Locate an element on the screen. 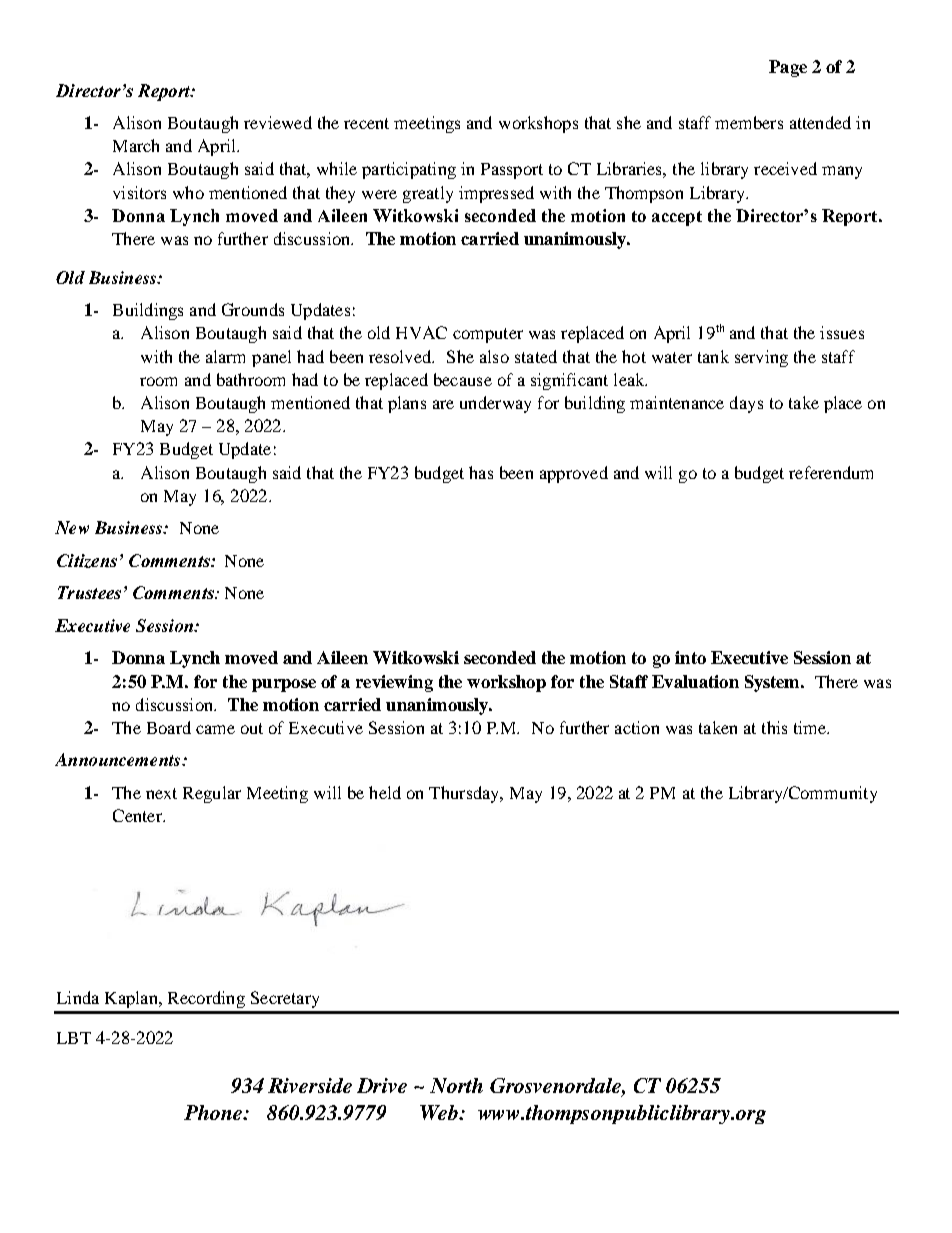 This screenshot has width=952, height=1233. alarm is located at coordinates (225, 356).
